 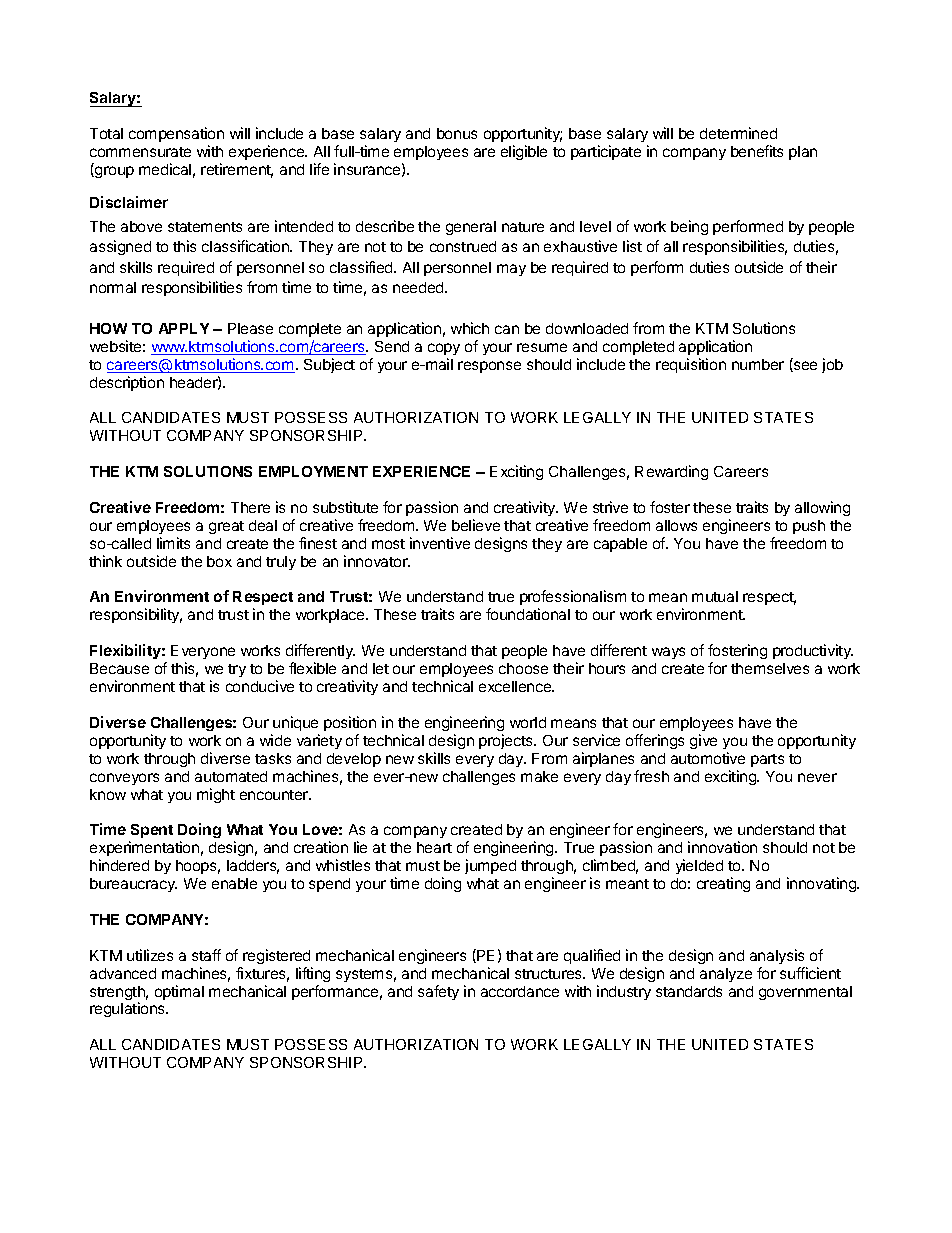 What do you see at coordinates (438, 992) in the screenshot?
I see `safety` at bounding box center [438, 992].
